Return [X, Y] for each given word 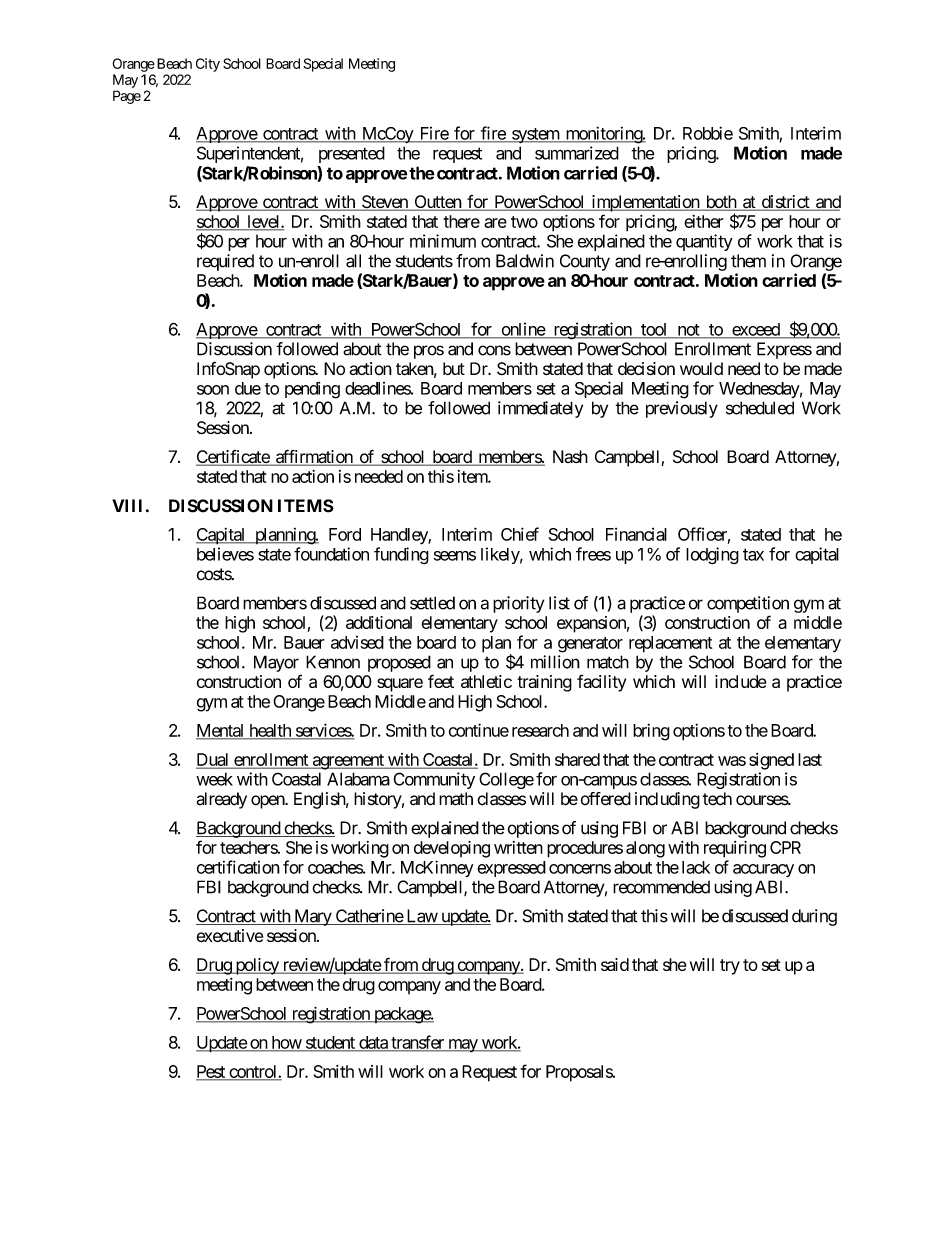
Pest [211, 1072]
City [208, 65]
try [730, 967]
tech [717, 799]
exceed [756, 330]
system [535, 135]
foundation [331, 554]
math [456, 799]
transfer [417, 1043]
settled [432, 603]
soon [213, 390]
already [221, 800]
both [720, 203]
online [522, 330]
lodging [712, 555]
